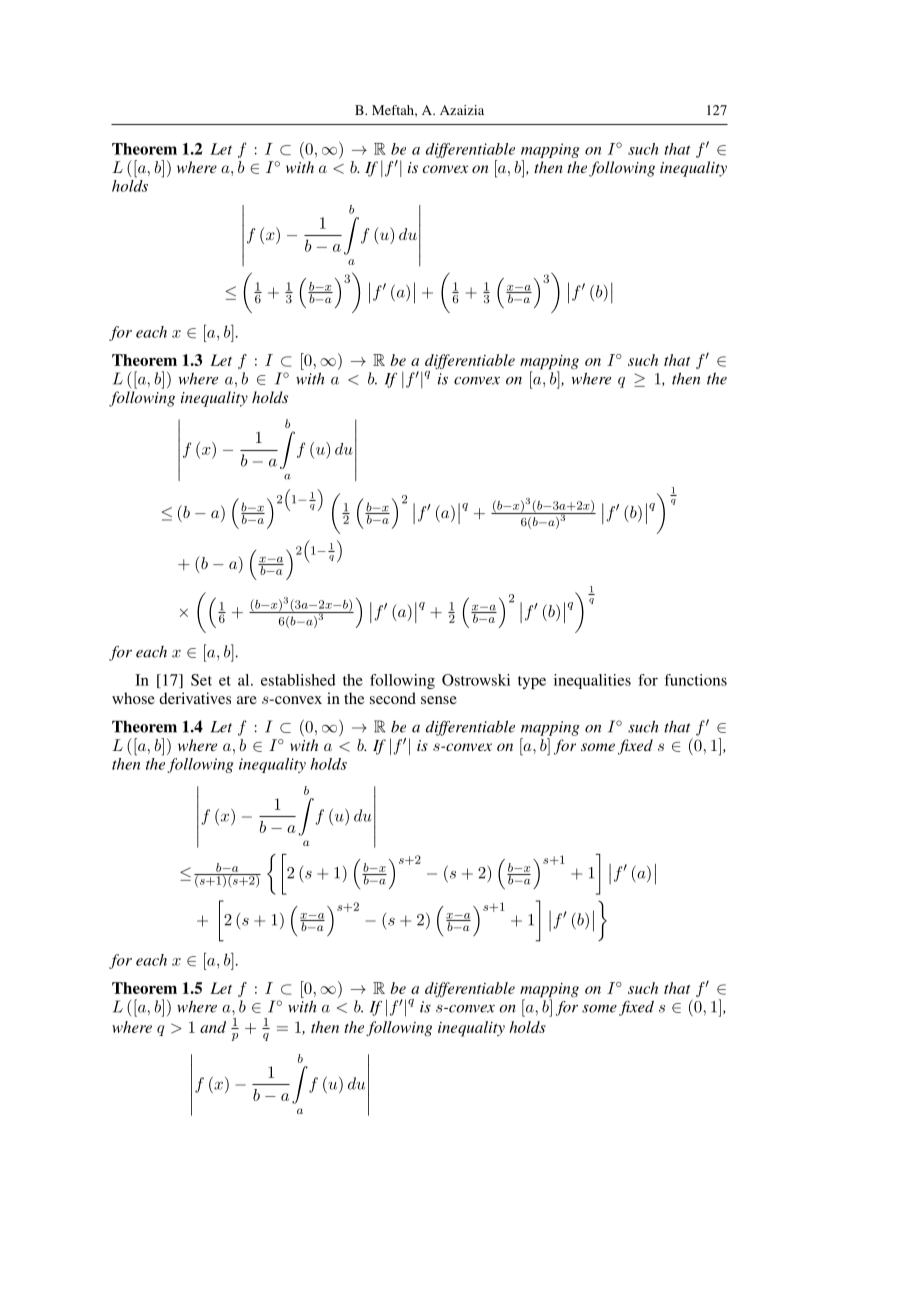  I want to click on type, so click(532, 682).
